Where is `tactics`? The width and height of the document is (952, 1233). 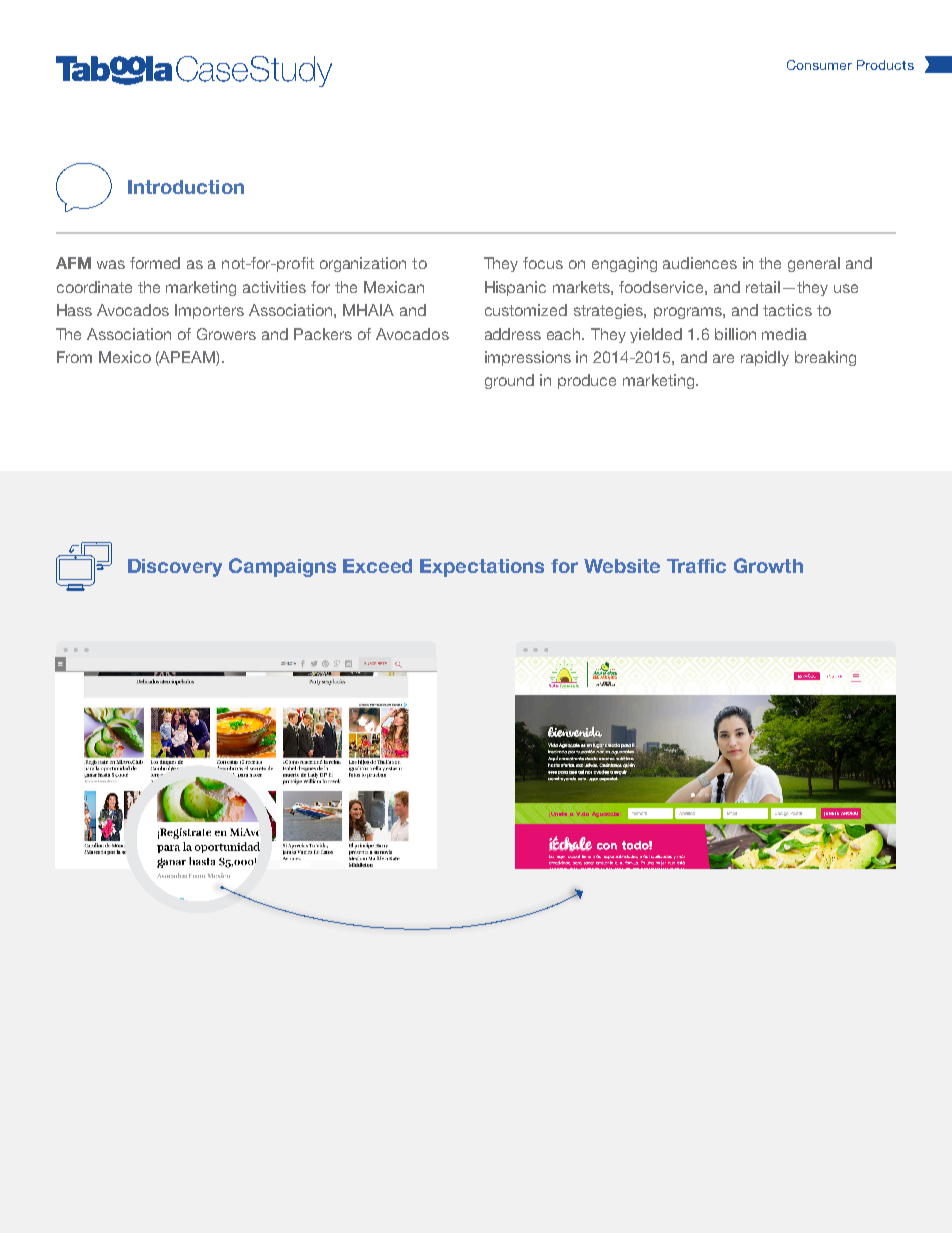
tactics is located at coordinates (787, 310).
